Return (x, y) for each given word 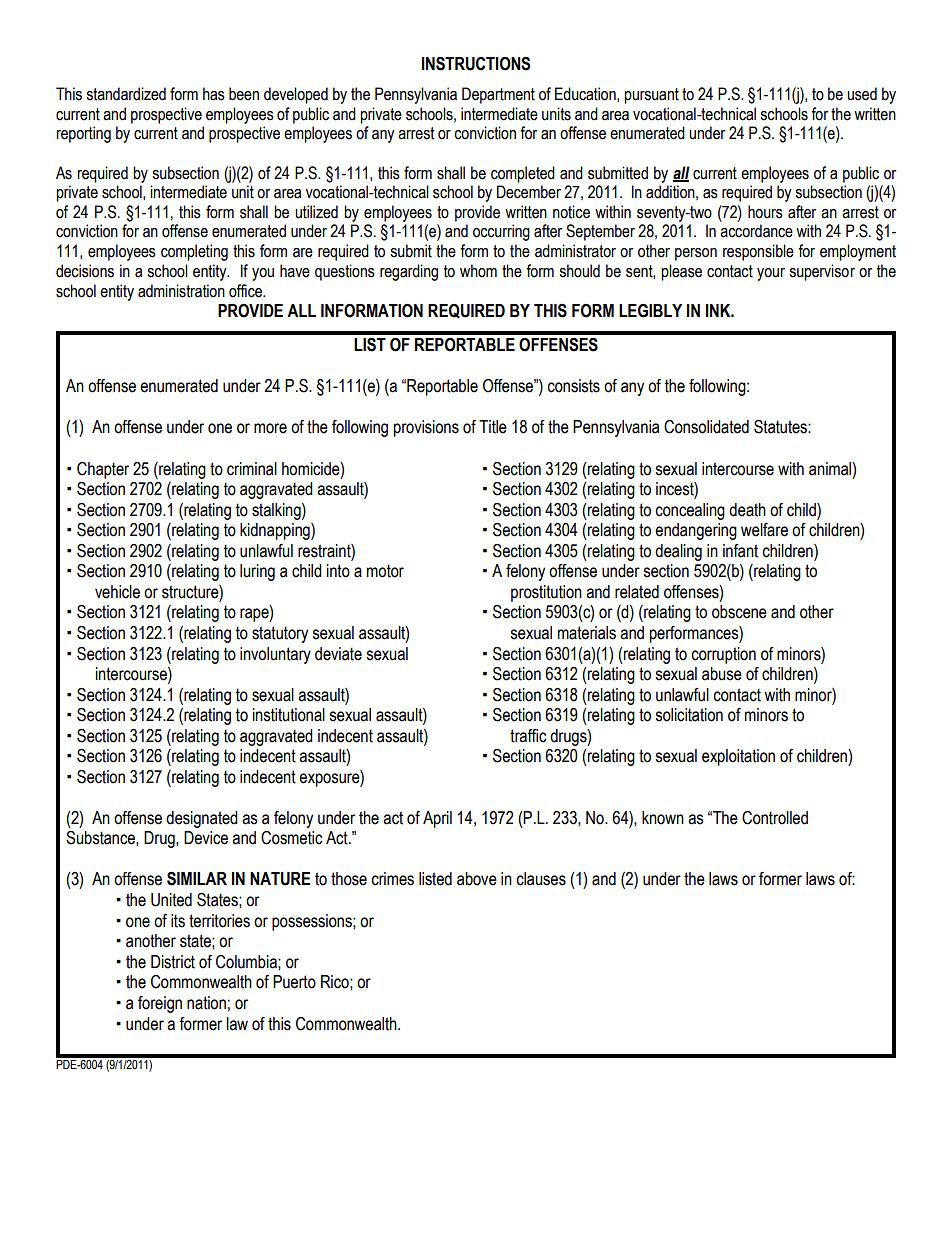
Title (493, 427)
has (214, 94)
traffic (528, 736)
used (862, 94)
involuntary (275, 655)
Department (498, 95)
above (477, 879)
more (270, 428)
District (173, 962)
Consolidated (706, 427)
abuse (722, 674)
